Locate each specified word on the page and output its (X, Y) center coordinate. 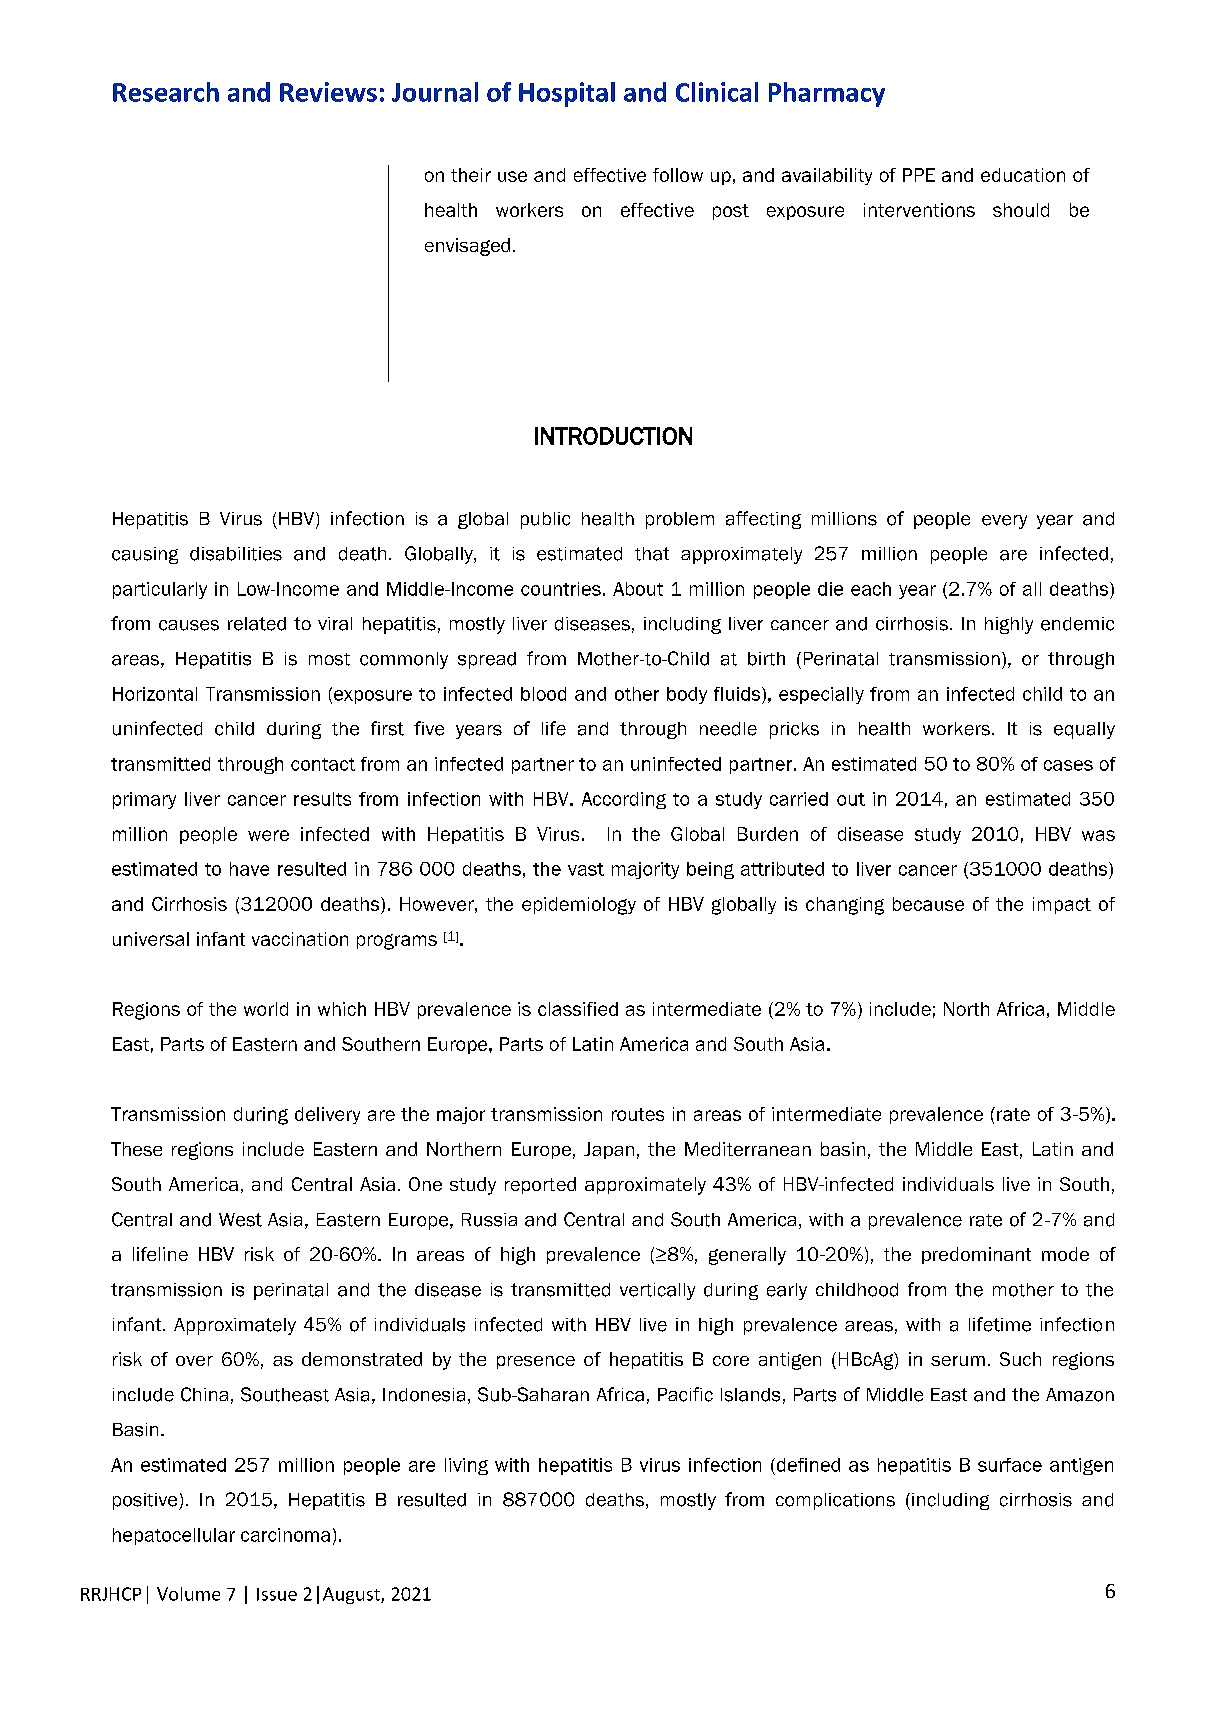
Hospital (567, 94)
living (466, 1466)
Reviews (328, 92)
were (268, 835)
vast (586, 869)
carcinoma (285, 1535)
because (928, 904)
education (1023, 175)
